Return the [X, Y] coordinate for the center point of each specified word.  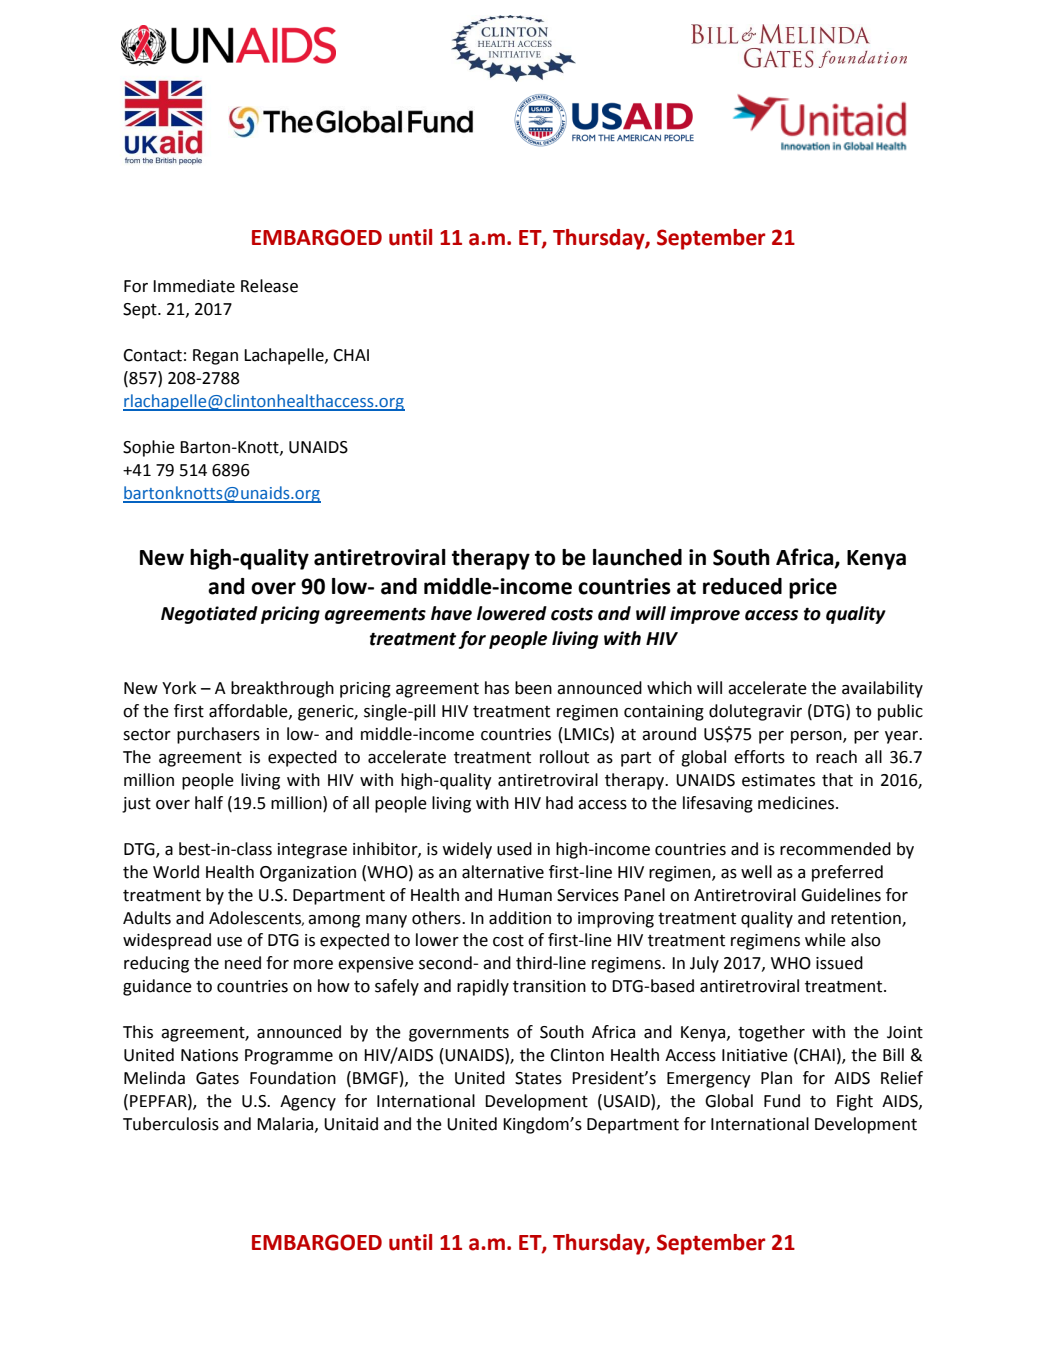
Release [269, 286]
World [176, 872]
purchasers [218, 735]
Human [525, 895]
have [451, 613]
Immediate [194, 286]
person [817, 737]
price [813, 588]
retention [867, 919]
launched [637, 557]
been [533, 688]
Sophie [149, 448]
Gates [217, 1078]
